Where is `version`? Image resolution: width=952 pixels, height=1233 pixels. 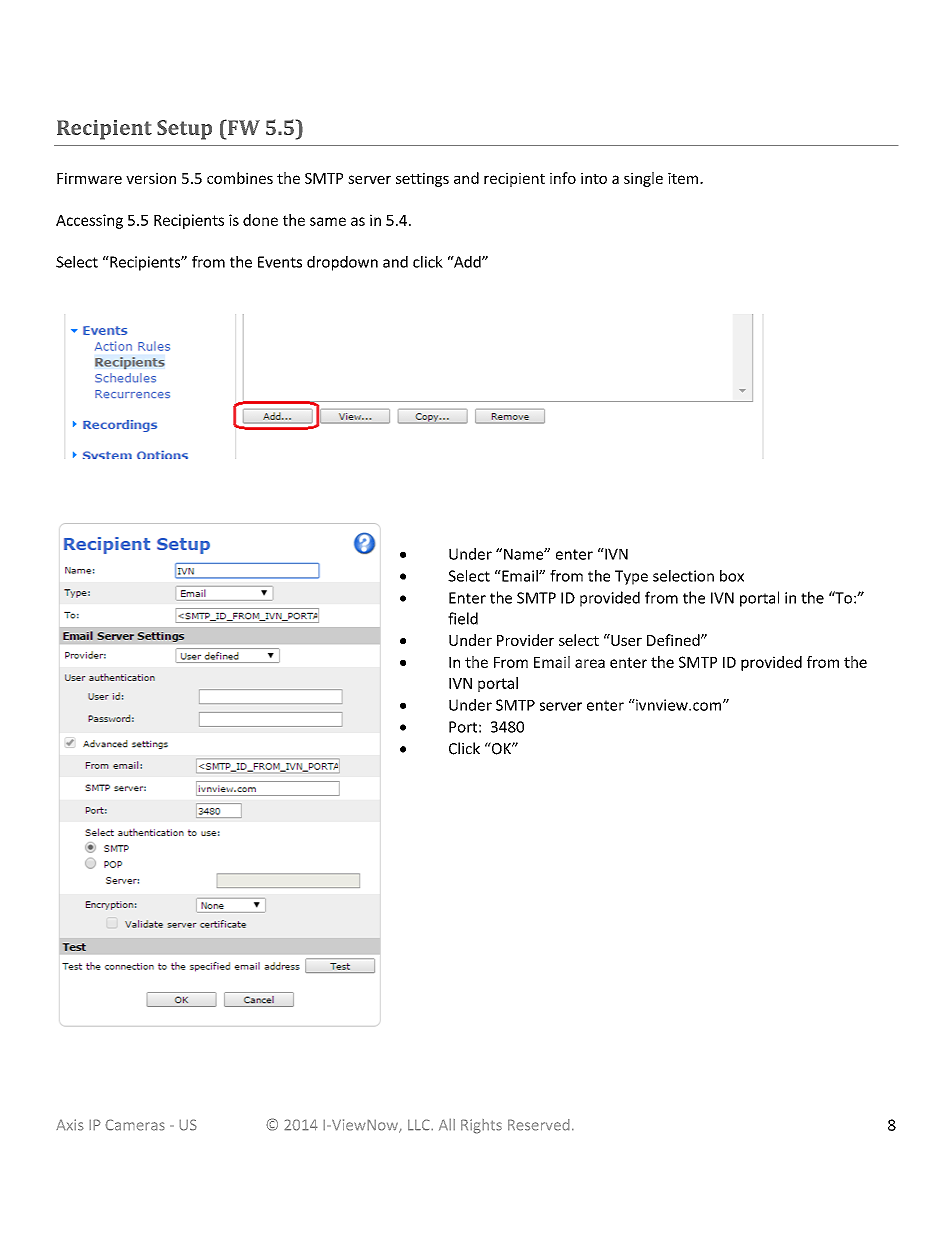 version is located at coordinates (151, 178).
